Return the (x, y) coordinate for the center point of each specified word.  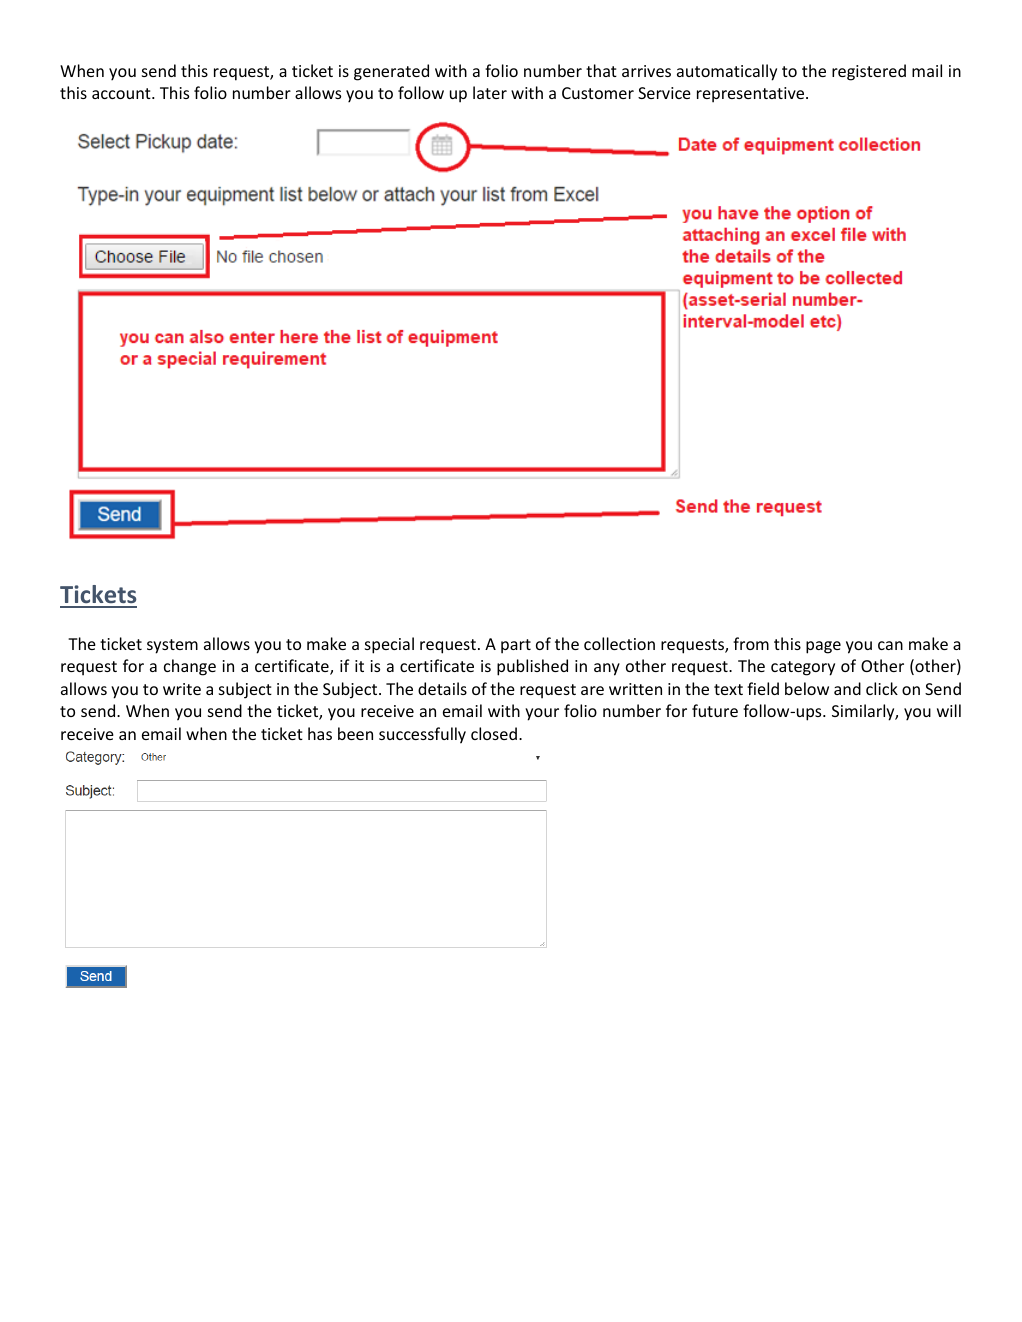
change (190, 667)
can (890, 645)
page (823, 647)
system (172, 646)
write (182, 689)
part (516, 646)
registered (869, 72)
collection (619, 643)
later (490, 92)
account (122, 93)
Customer (598, 93)
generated (391, 72)
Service (664, 93)
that (601, 70)
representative (752, 95)
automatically (727, 72)
